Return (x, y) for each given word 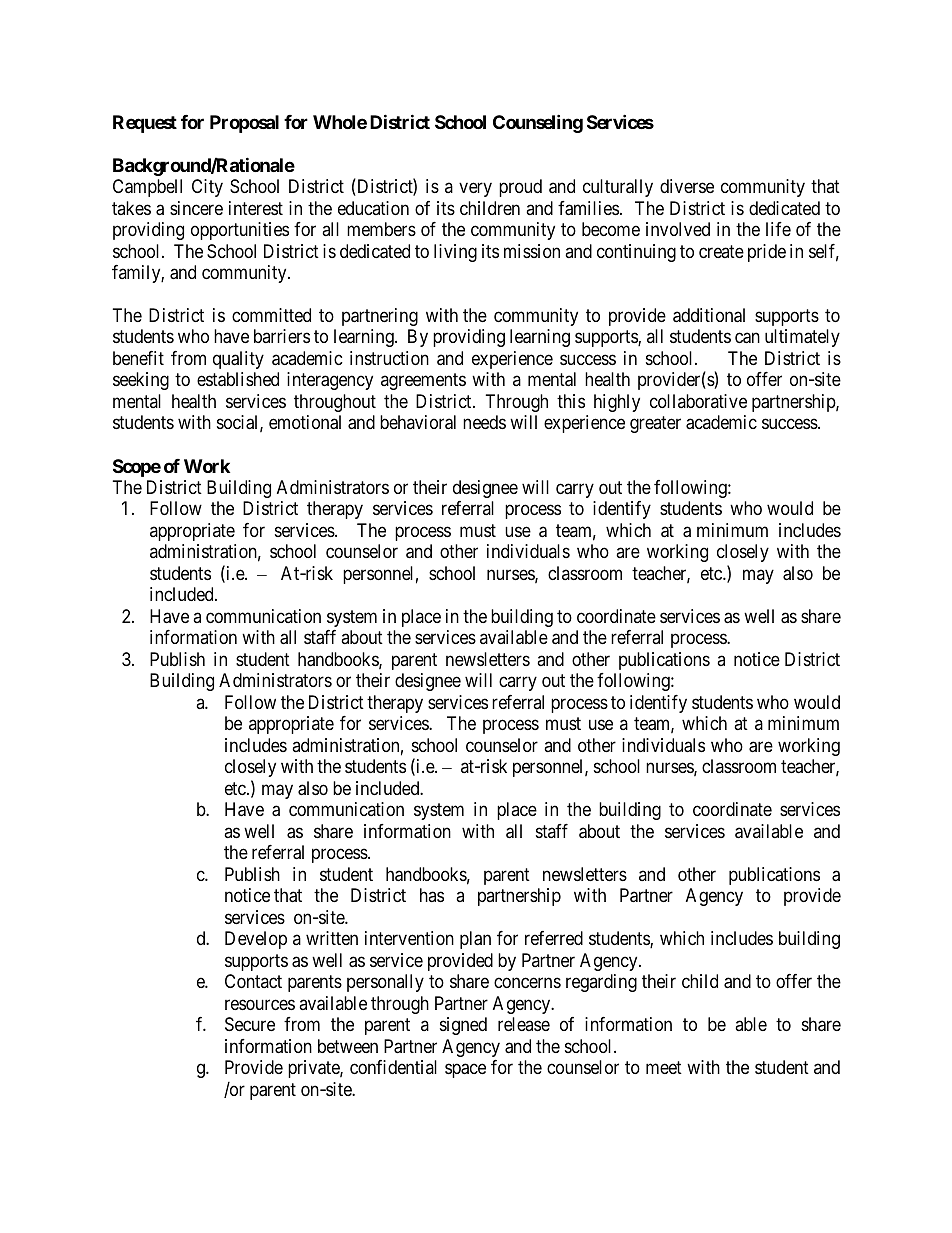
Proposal (244, 124)
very (475, 190)
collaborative (698, 401)
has (432, 895)
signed (463, 1026)
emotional (305, 422)
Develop (256, 940)
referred (554, 938)
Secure (250, 1024)
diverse (687, 186)
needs (484, 422)
